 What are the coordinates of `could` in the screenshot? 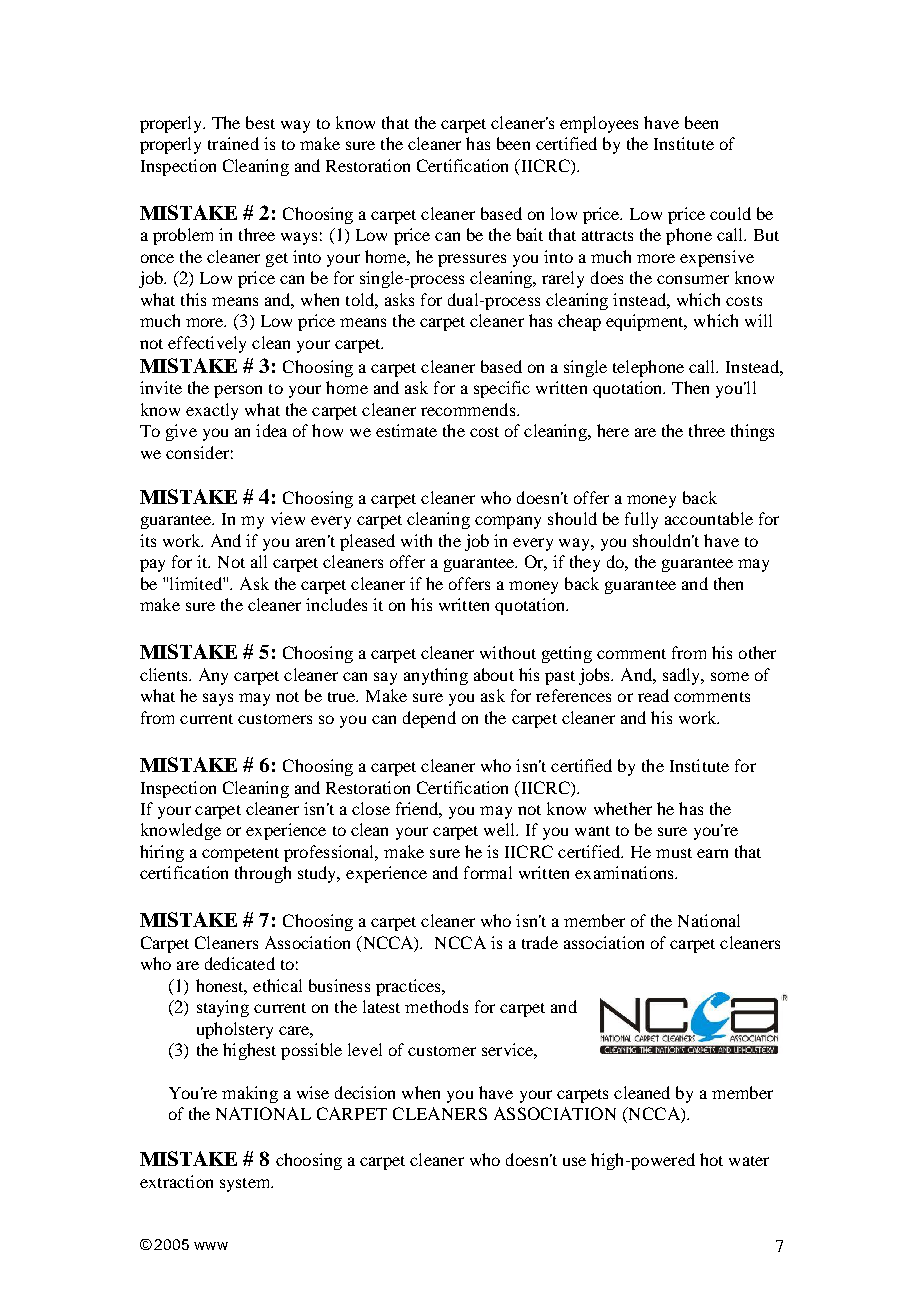 It's located at (730, 213).
